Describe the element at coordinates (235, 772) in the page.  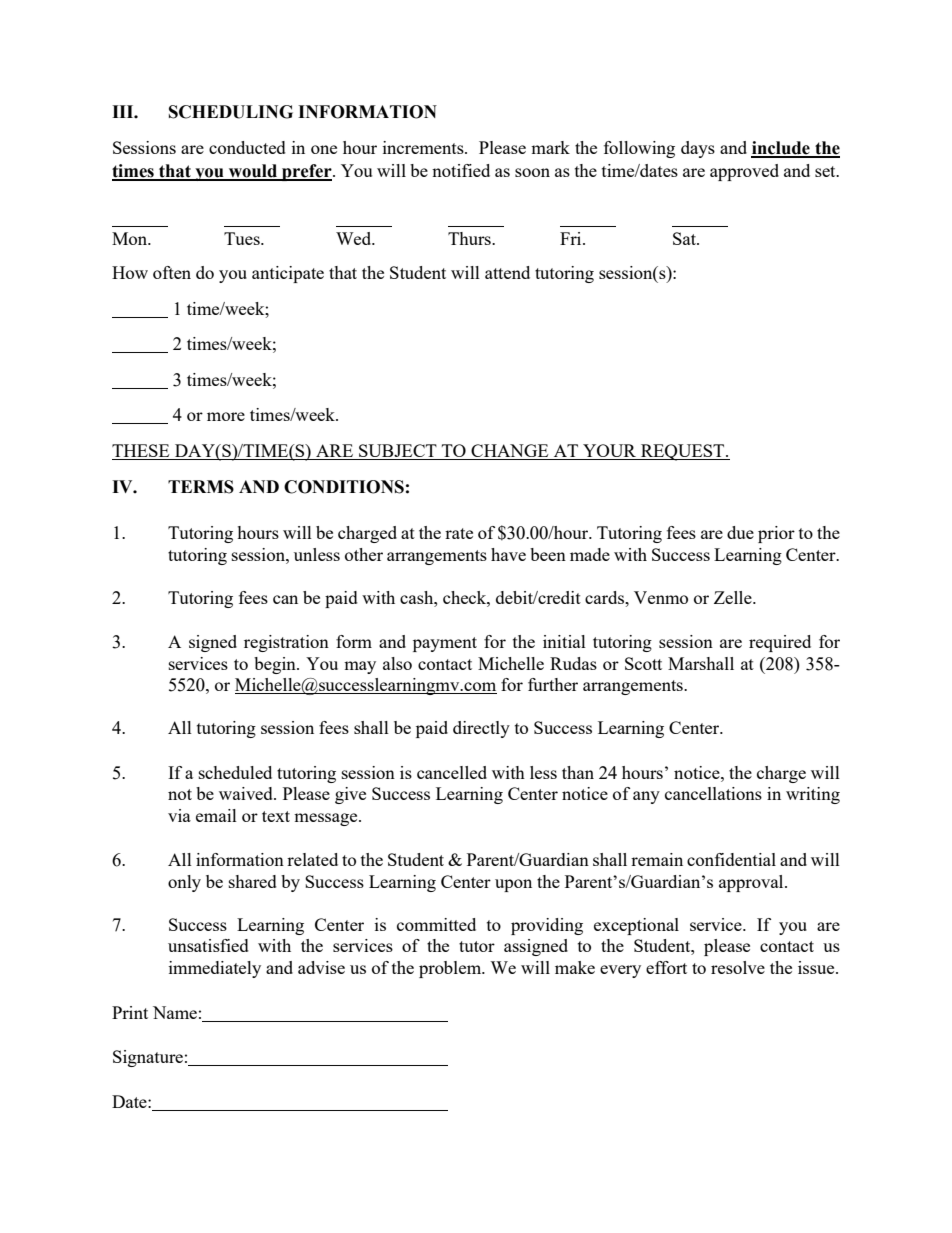
I see `scheduled` at that location.
